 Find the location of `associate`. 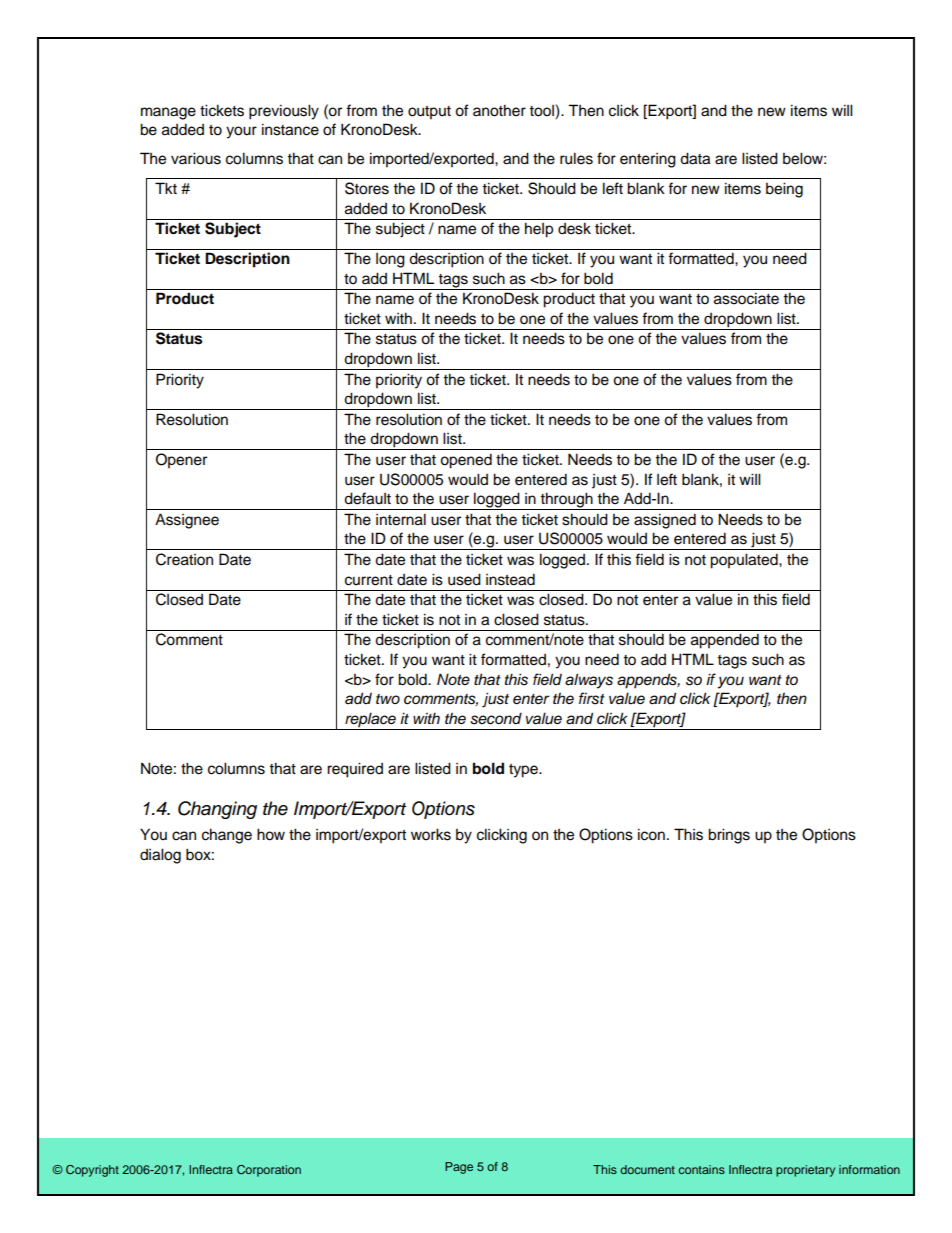

associate is located at coordinates (746, 298).
